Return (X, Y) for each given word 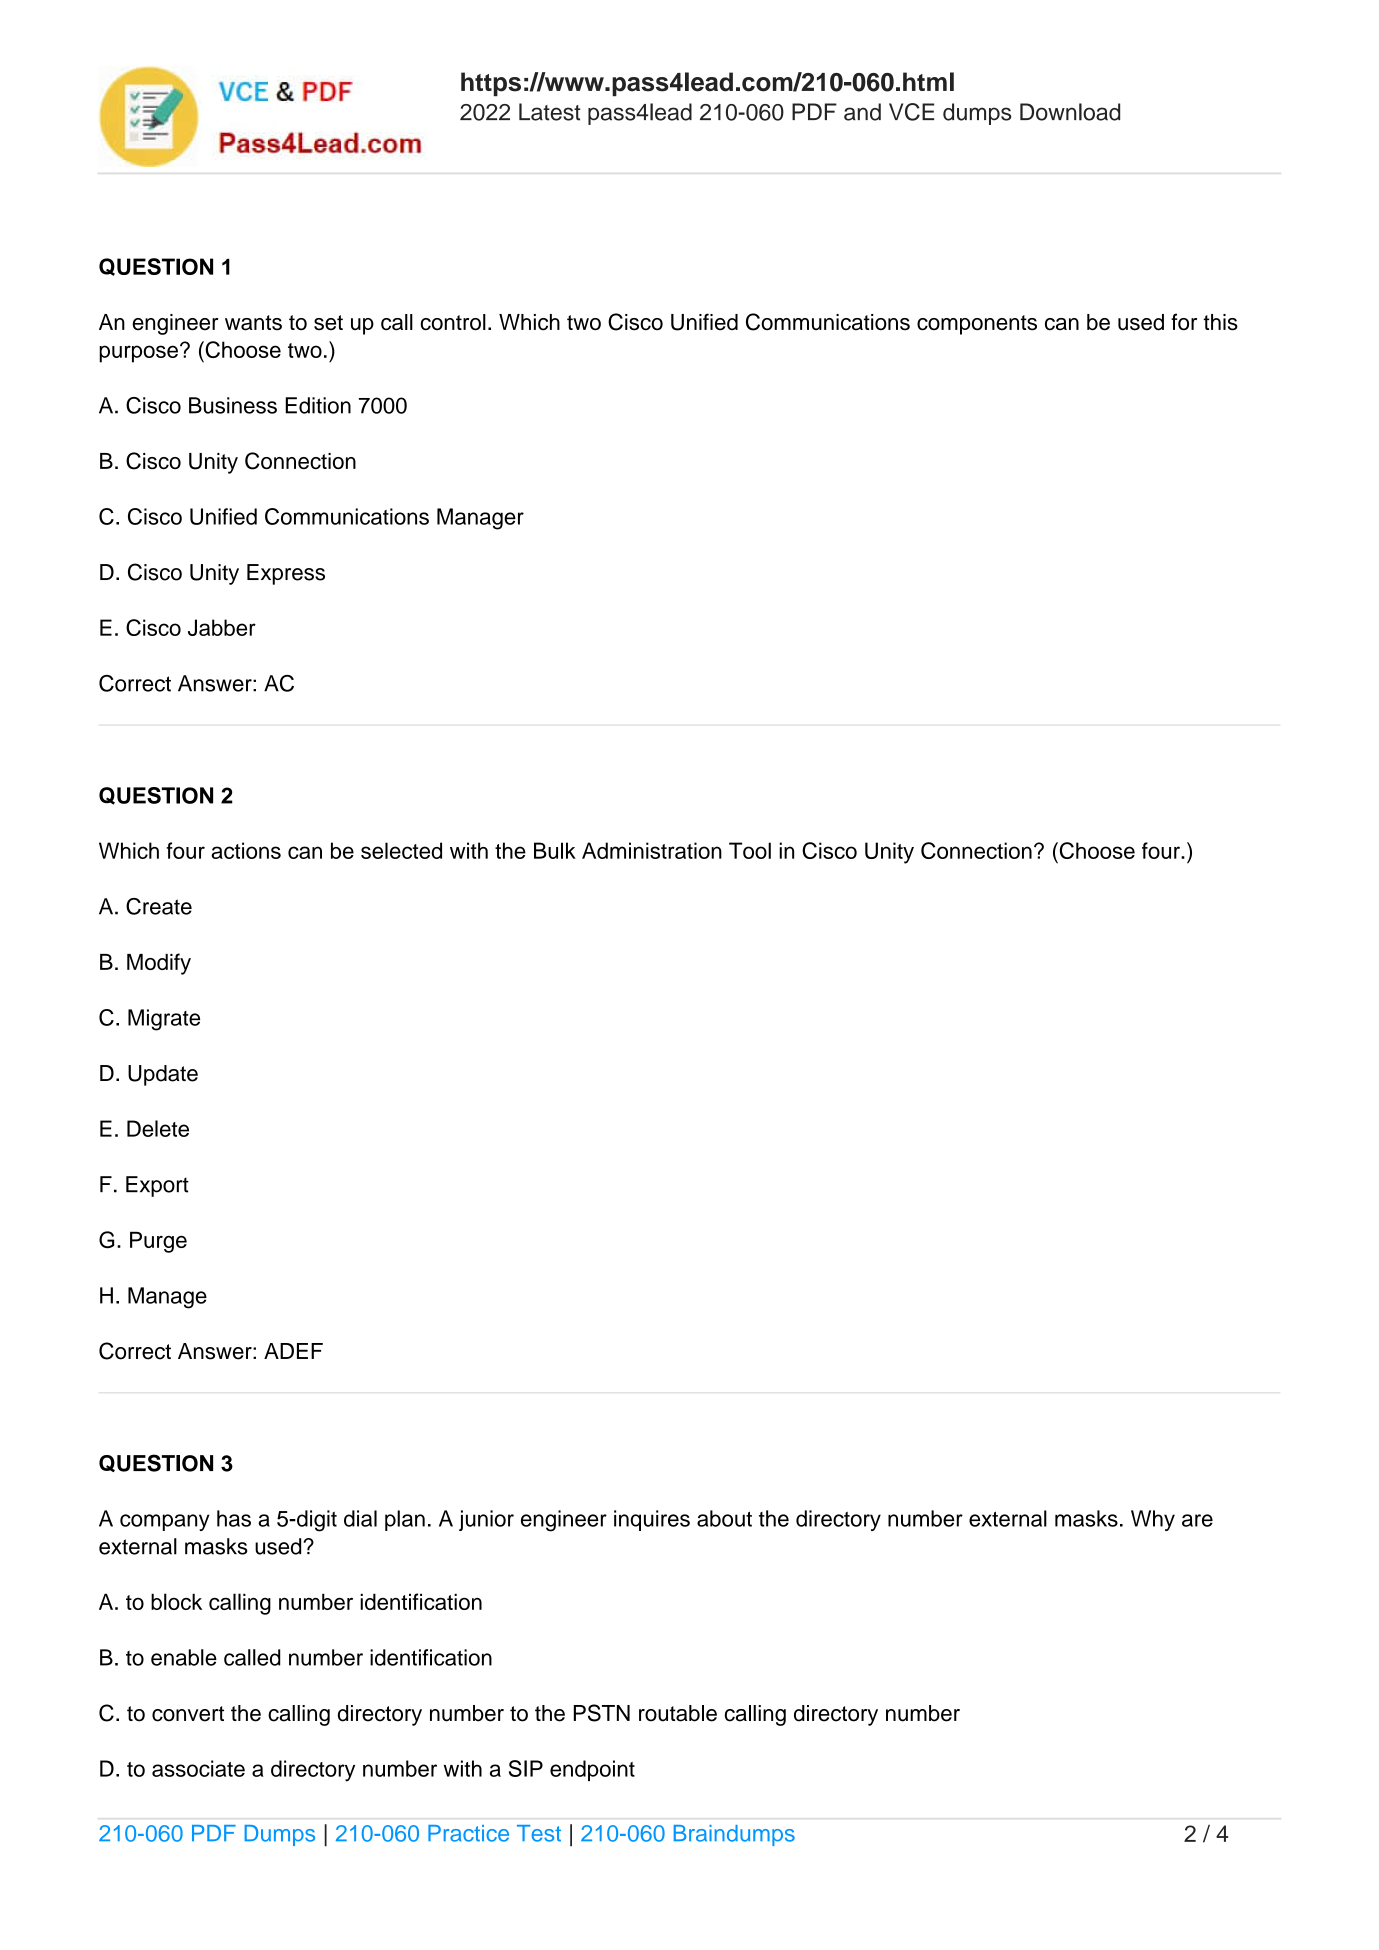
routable (678, 1713)
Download (1070, 112)
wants (253, 323)
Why (1153, 1520)
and (862, 112)
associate (198, 1768)
